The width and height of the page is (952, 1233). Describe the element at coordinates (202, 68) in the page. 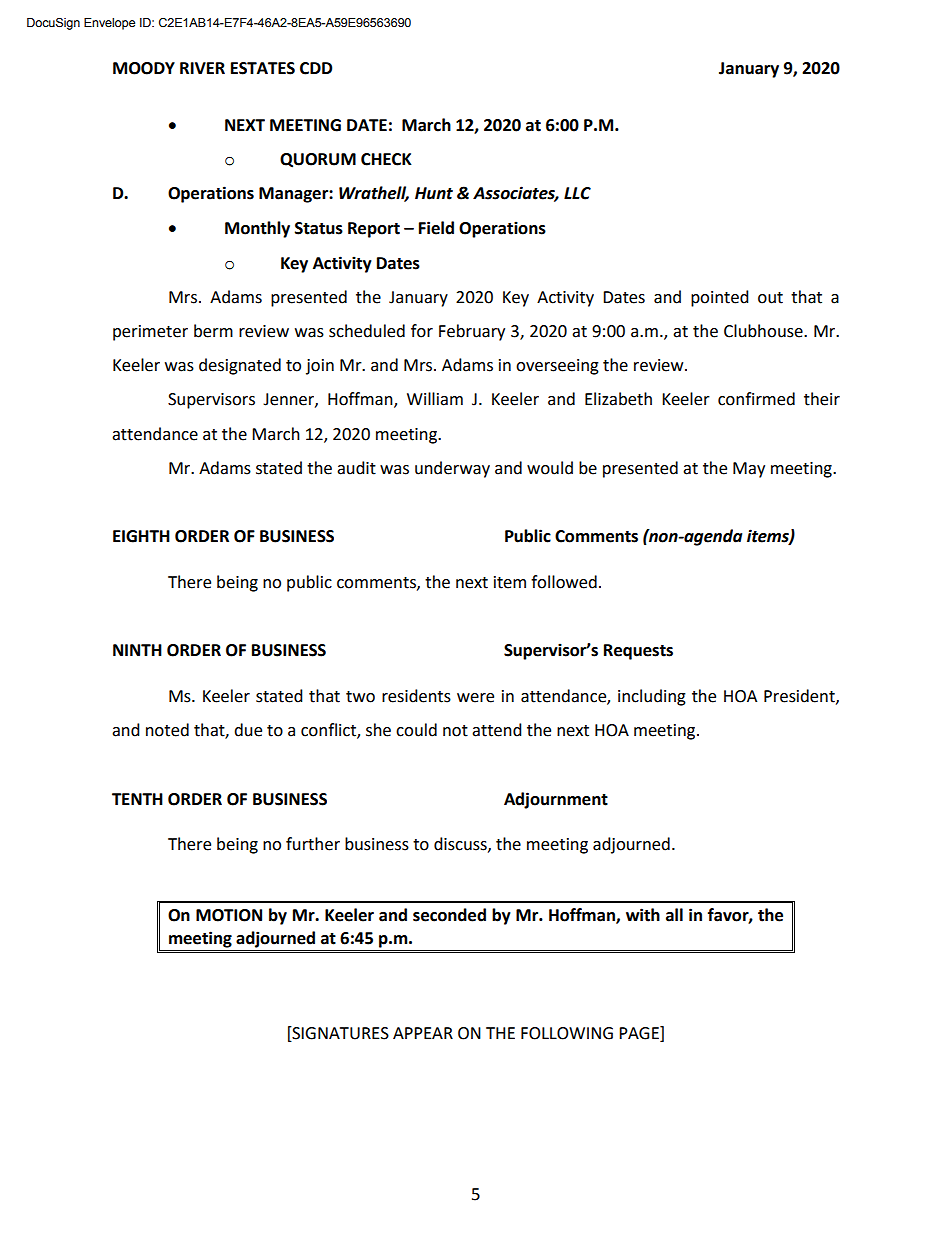

I see `RIVER` at that location.
